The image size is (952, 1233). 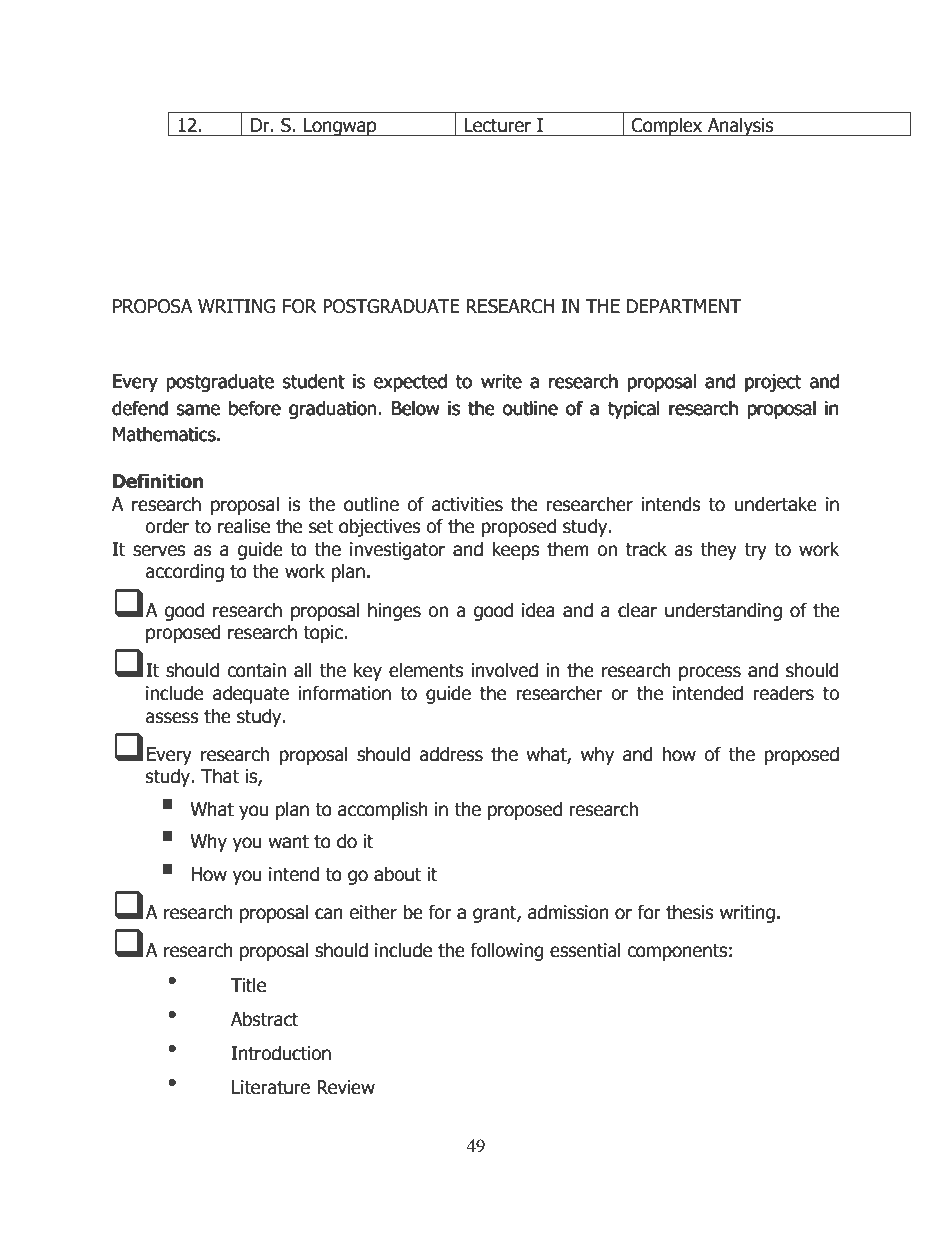 I want to click on undertake, so click(x=776, y=504).
